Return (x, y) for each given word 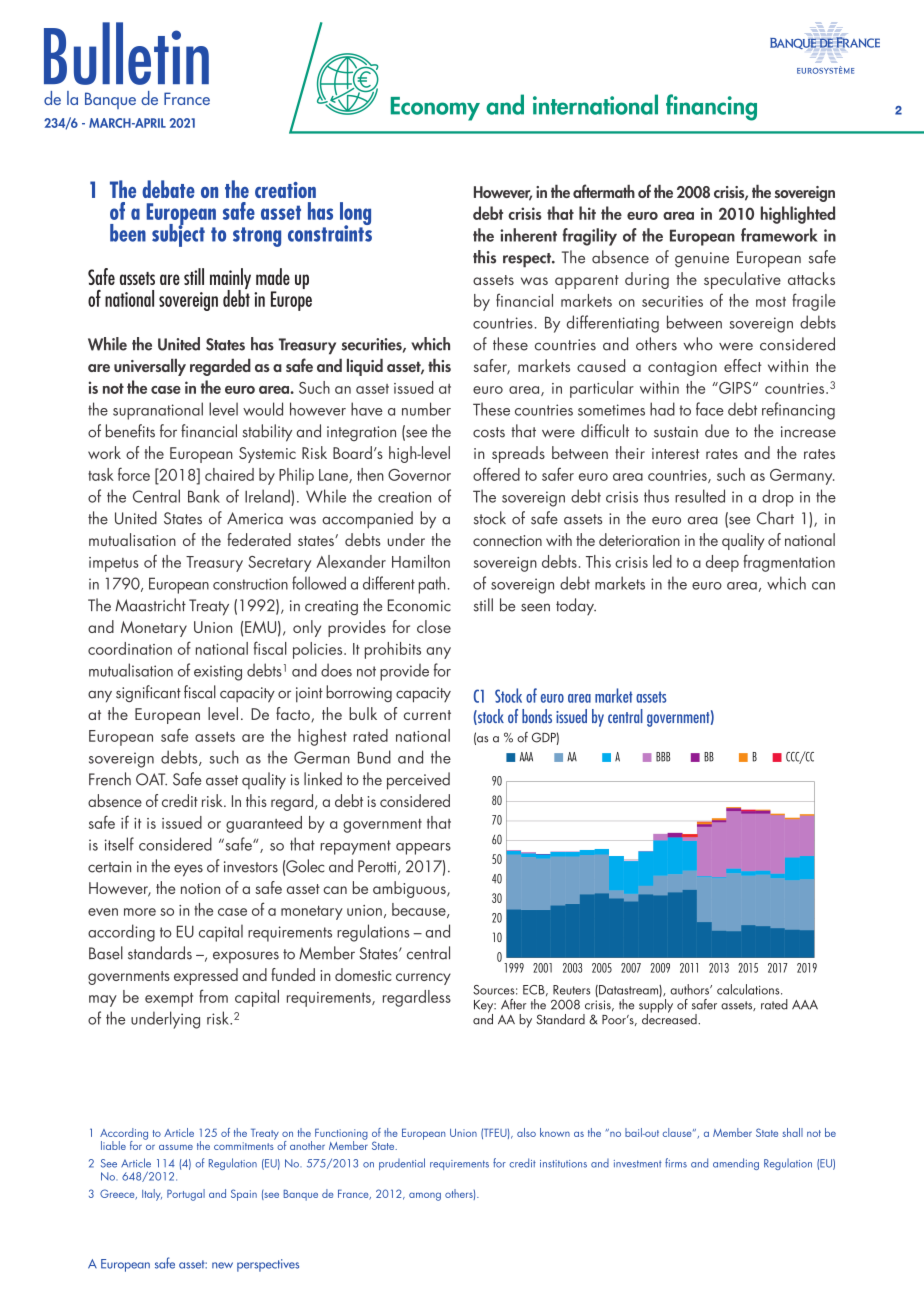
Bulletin (126, 53)
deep (722, 563)
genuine (702, 259)
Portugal (186, 1195)
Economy (435, 109)
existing (218, 673)
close (434, 626)
